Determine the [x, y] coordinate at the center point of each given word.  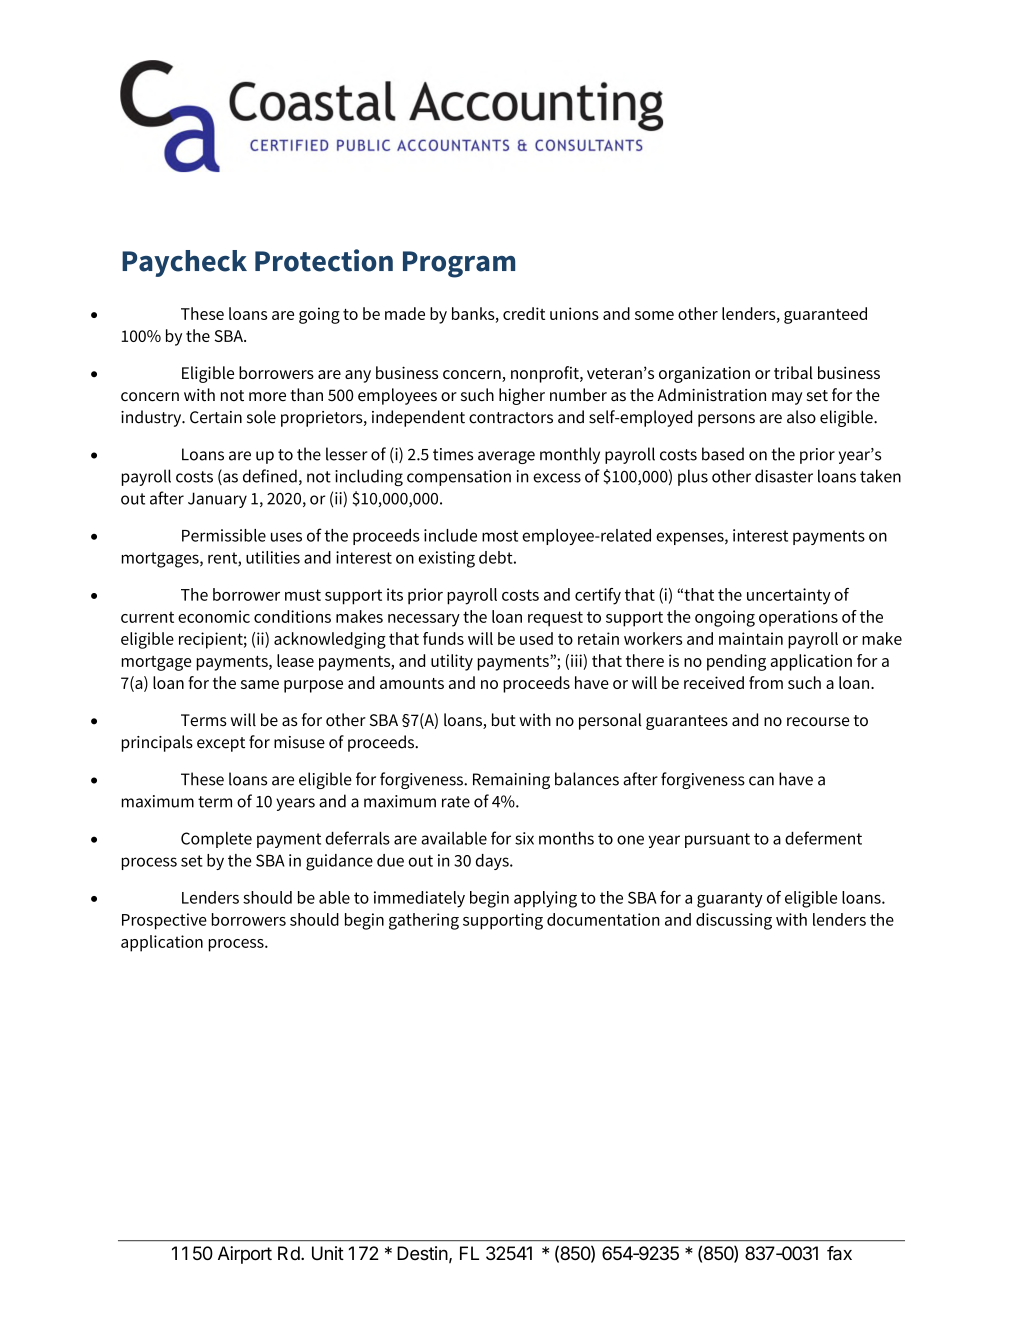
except [221, 744]
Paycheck [184, 263]
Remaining [511, 781]
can [761, 781]
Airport [245, 1255]
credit [524, 313]
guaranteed [825, 315]
